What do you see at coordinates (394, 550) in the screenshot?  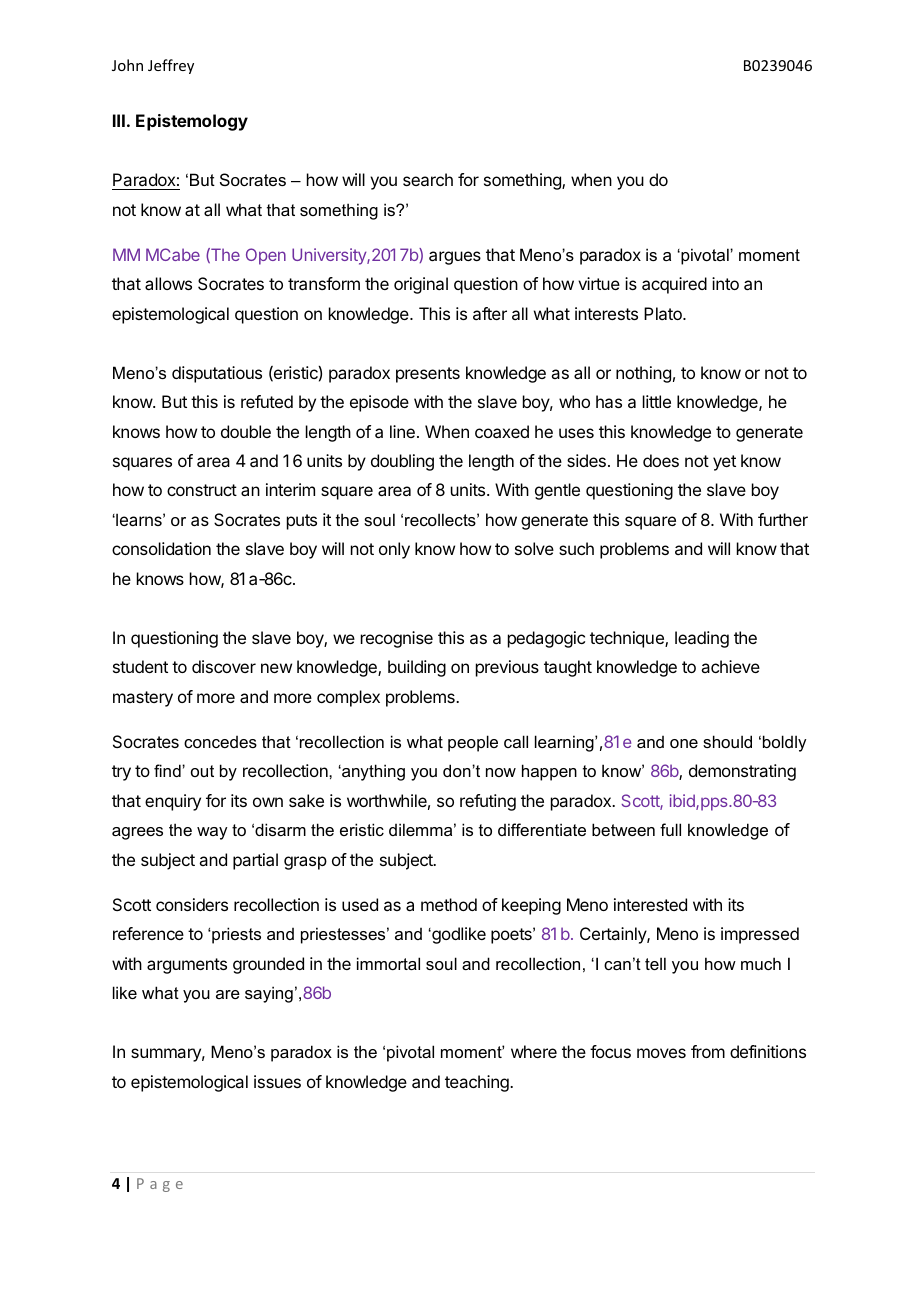 I see `only` at bounding box center [394, 550].
